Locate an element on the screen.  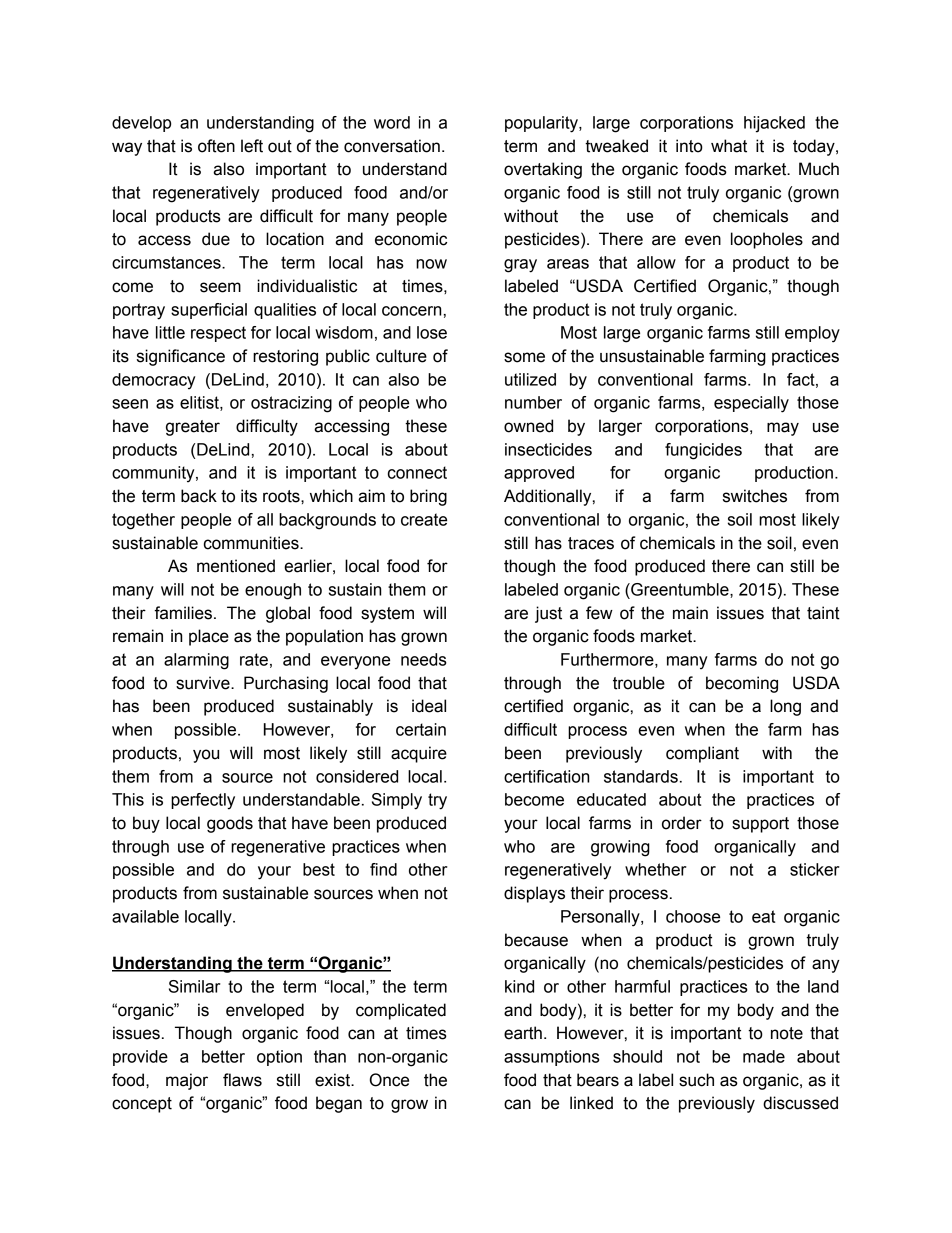
overtaking is located at coordinates (543, 170).
